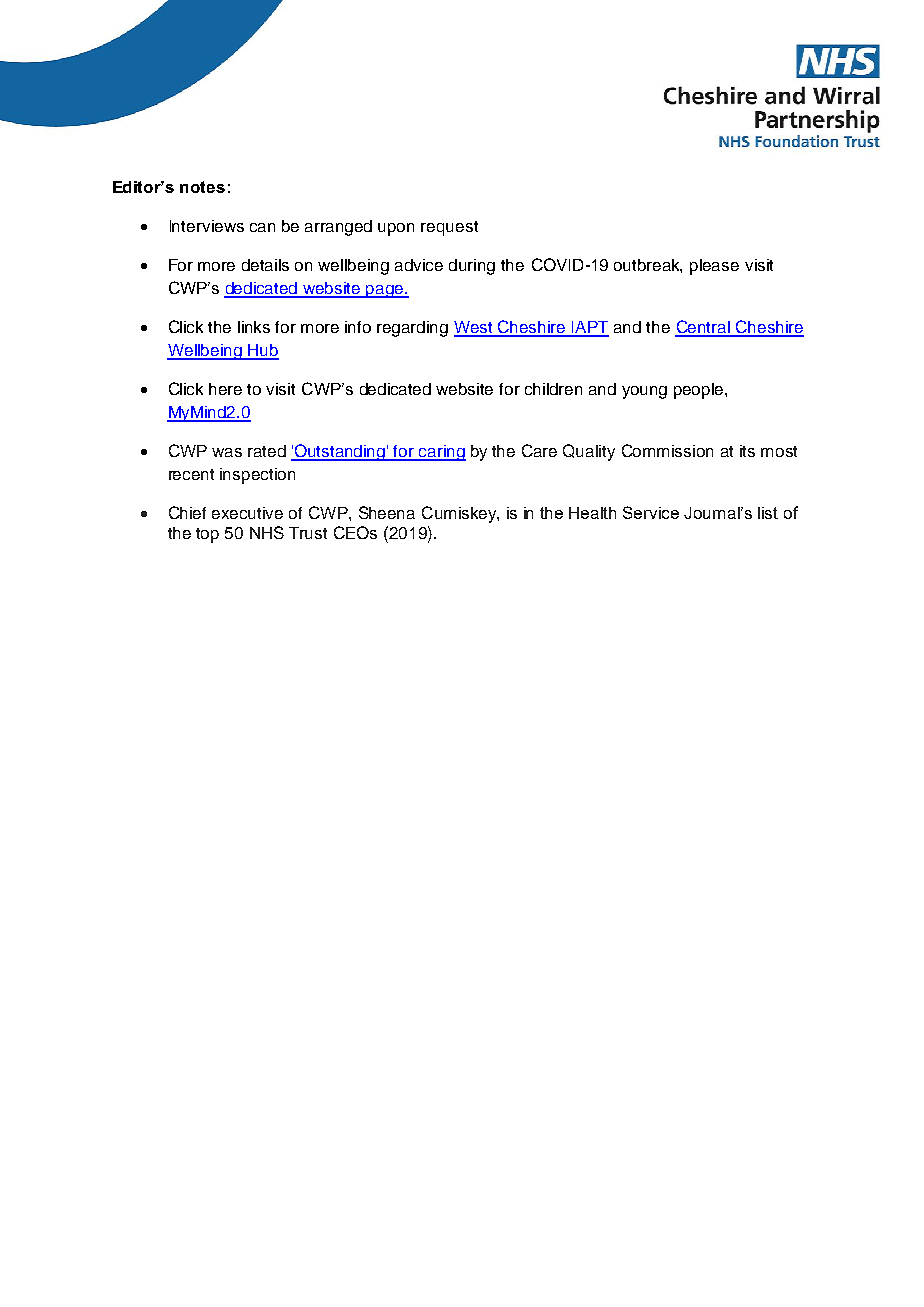 This image has width=924, height=1307. I want to click on notes, so click(202, 187).
